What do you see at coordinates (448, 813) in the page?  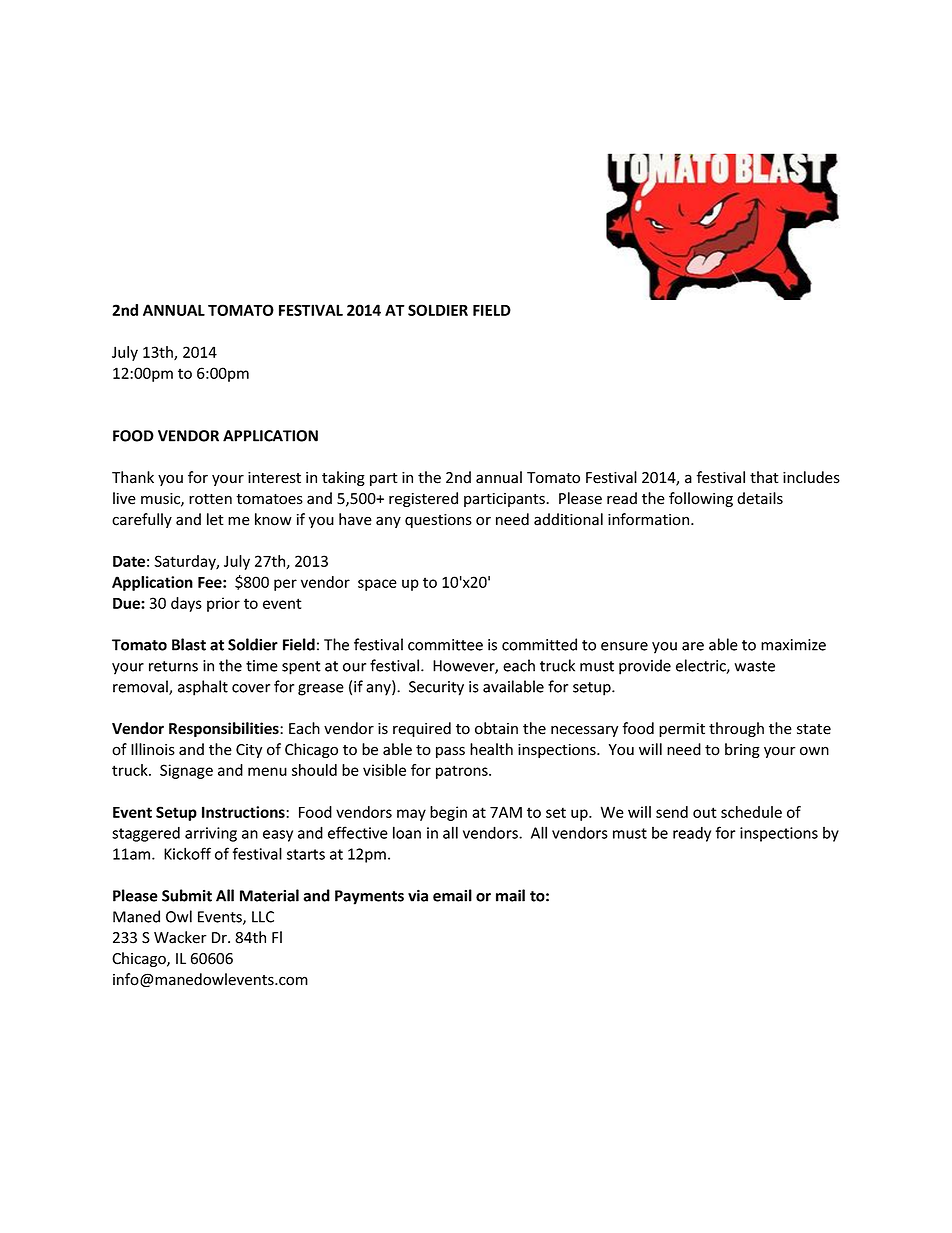 I see `begin` at bounding box center [448, 813].
